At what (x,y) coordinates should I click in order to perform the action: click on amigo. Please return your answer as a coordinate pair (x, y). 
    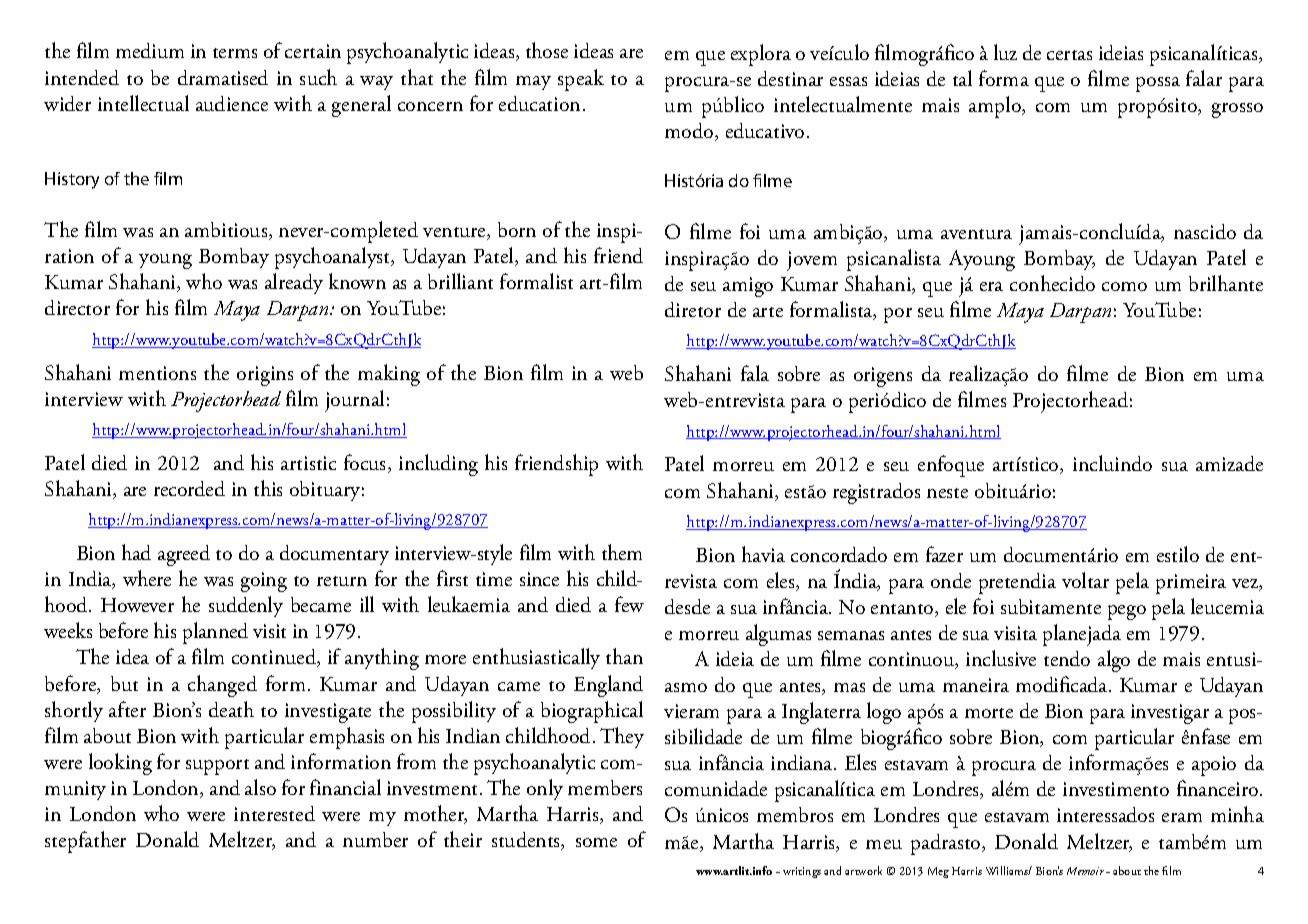
    Looking at the image, I should click on (748, 287).
